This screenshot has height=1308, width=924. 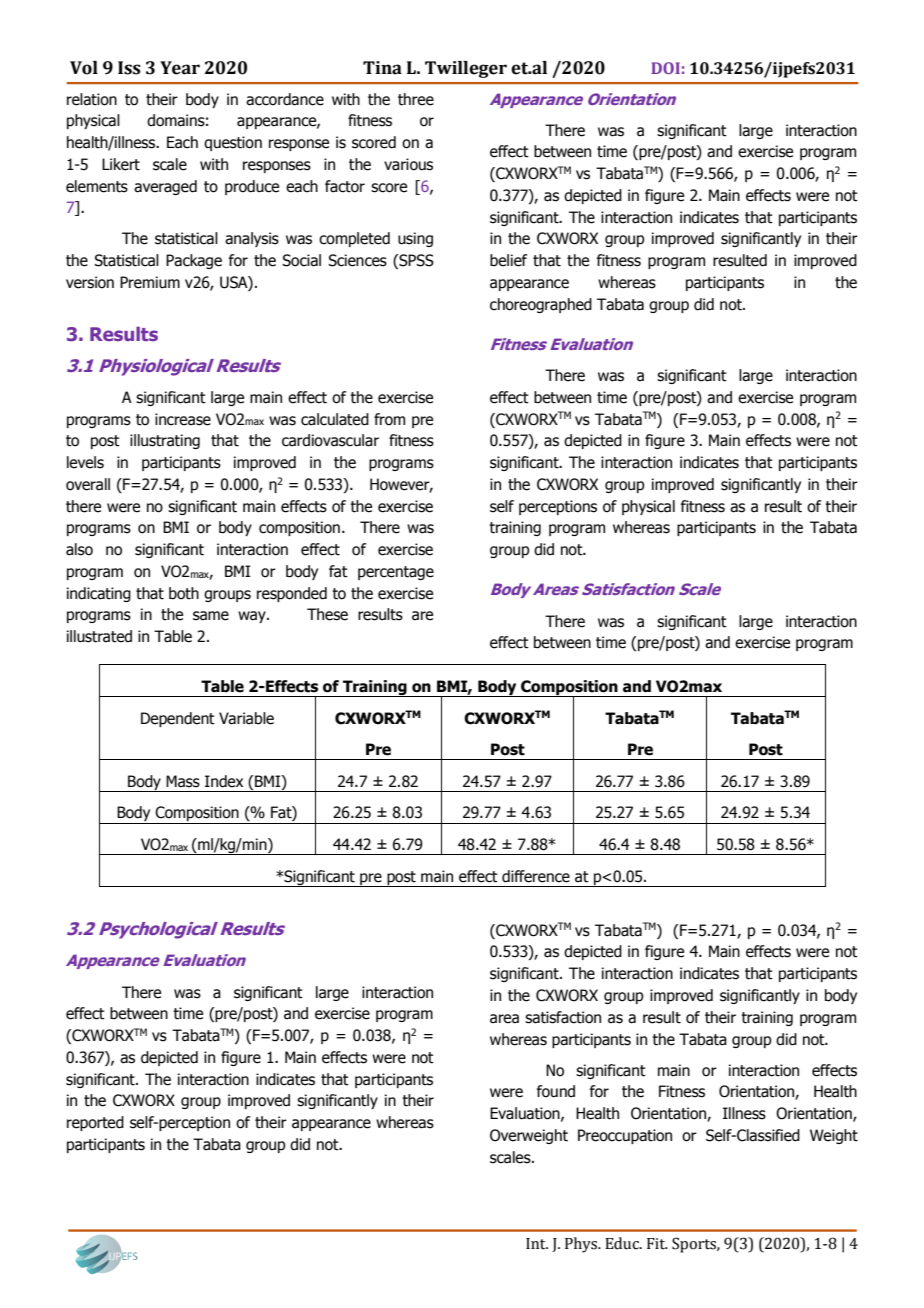 I want to click on found, so click(x=556, y=1091).
